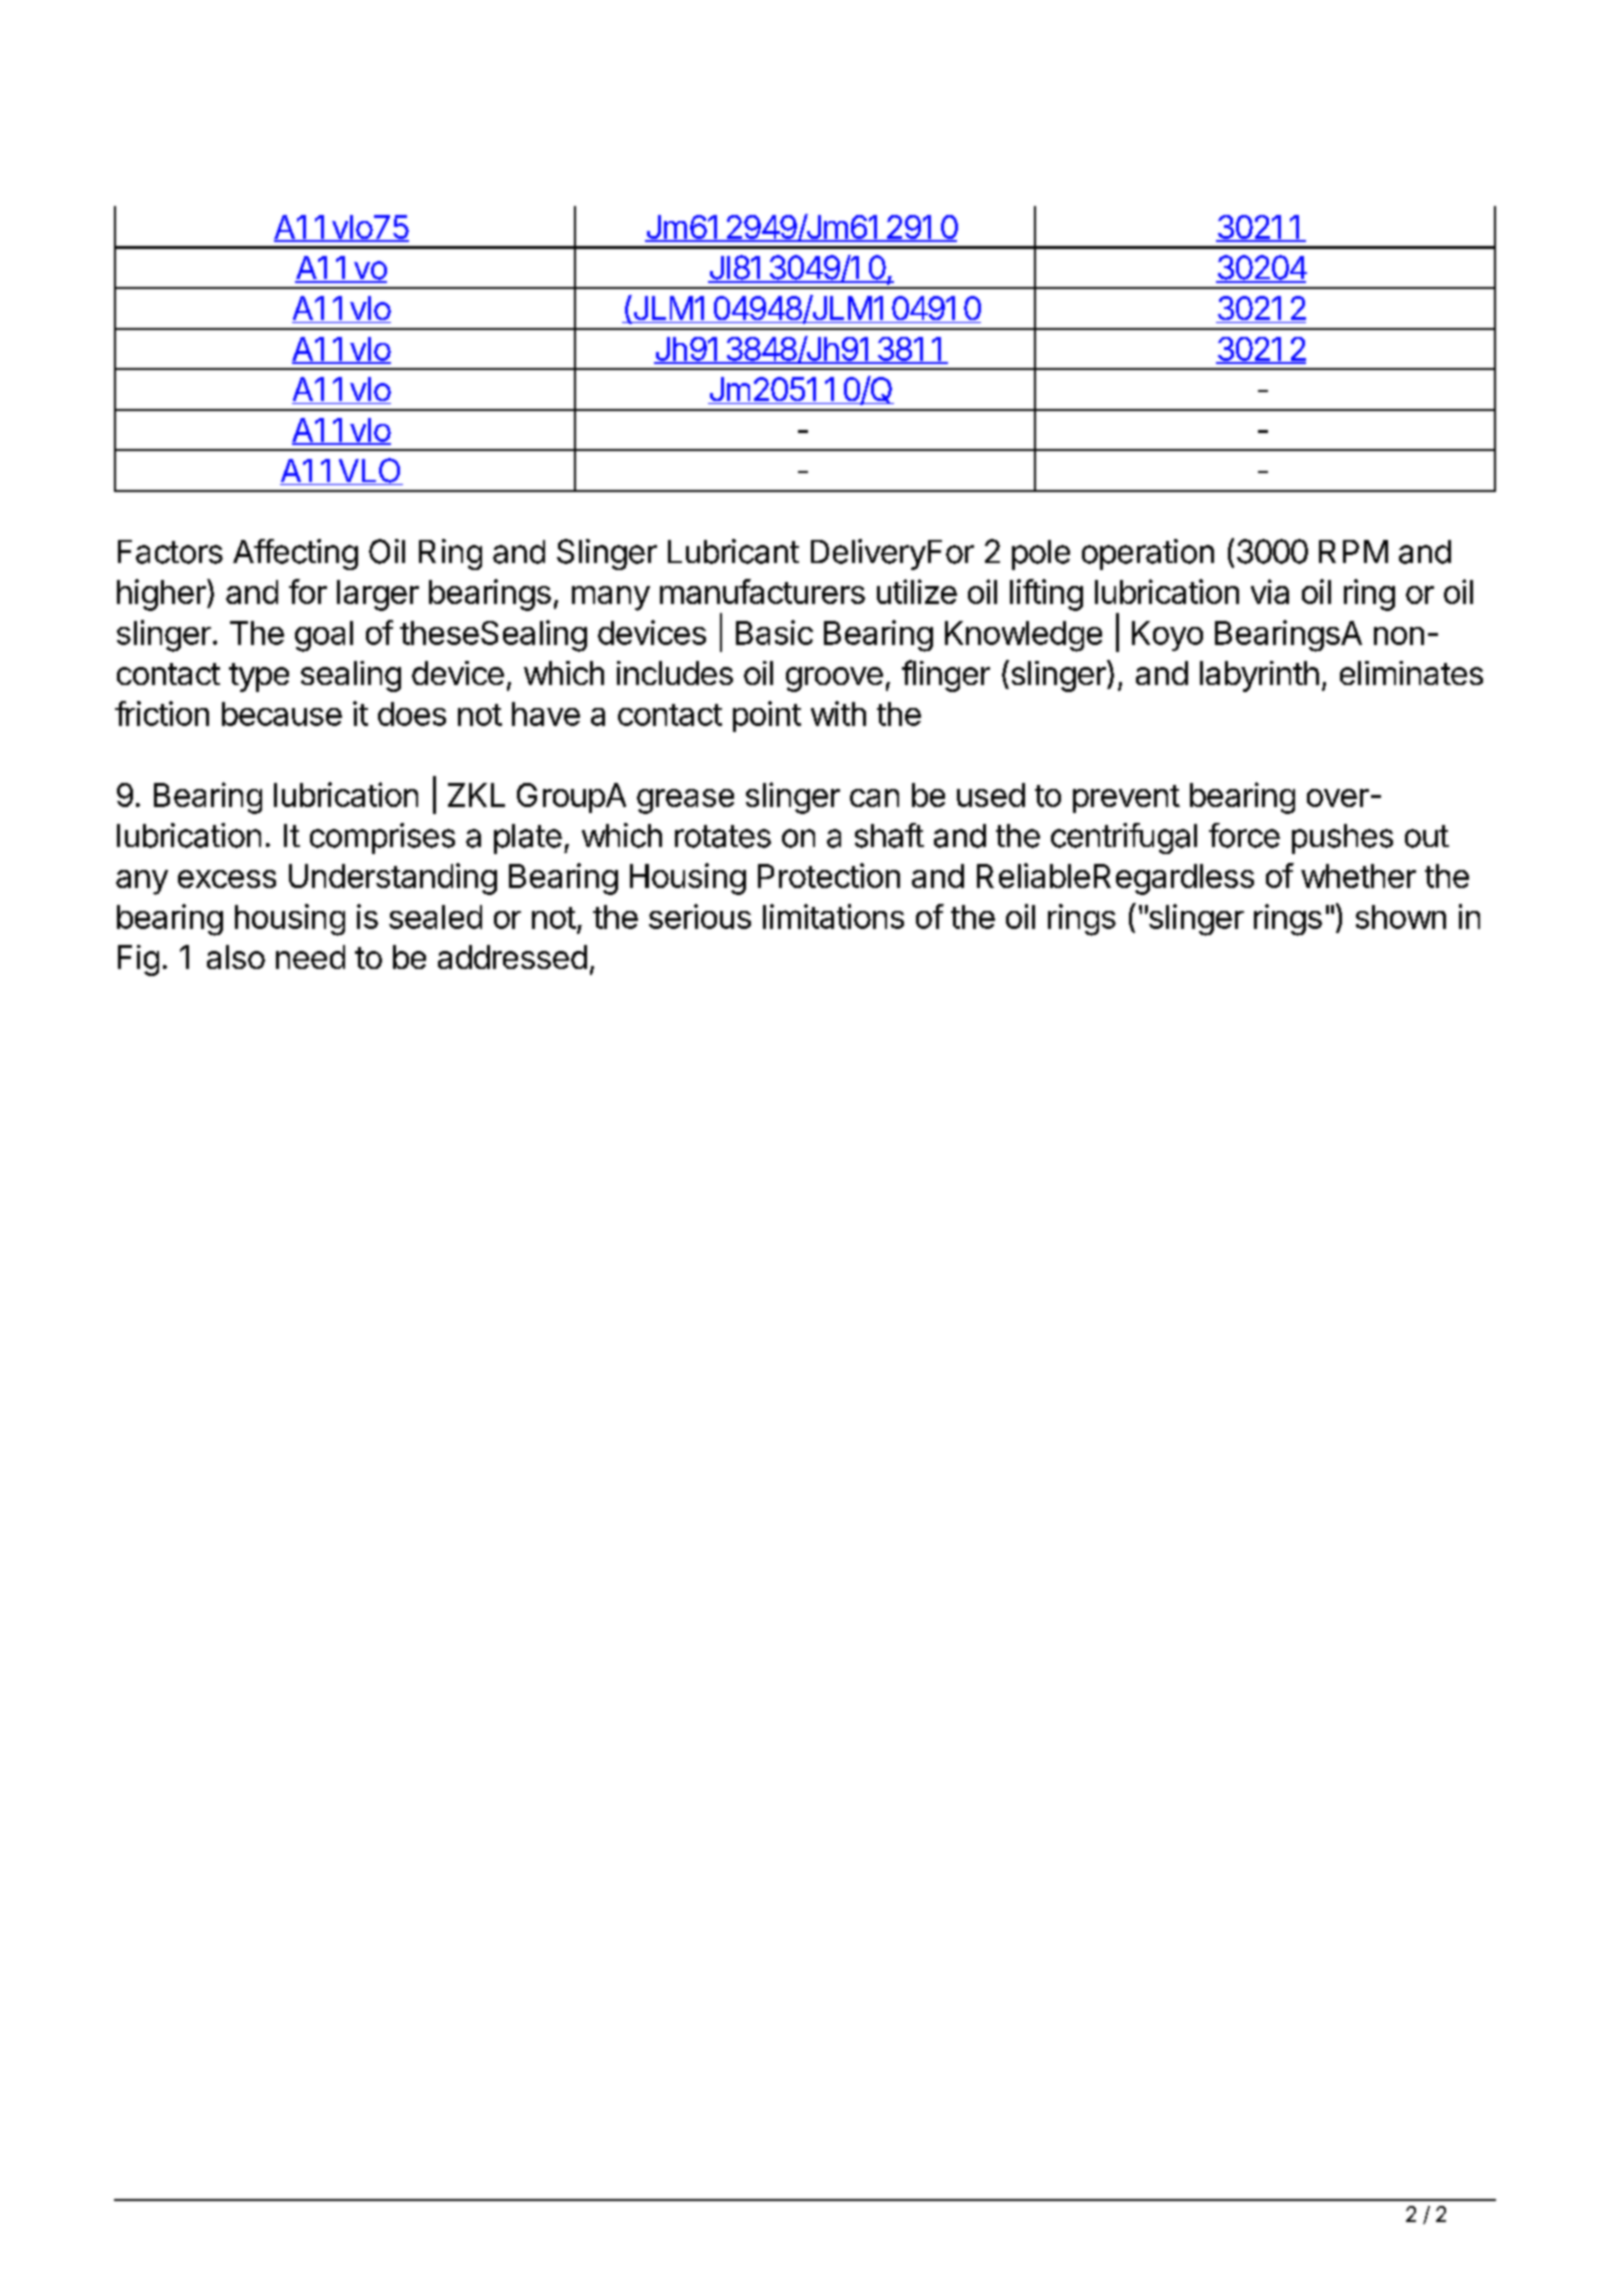  Describe the element at coordinates (295, 554) in the image. I see `Affecting` at that location.
